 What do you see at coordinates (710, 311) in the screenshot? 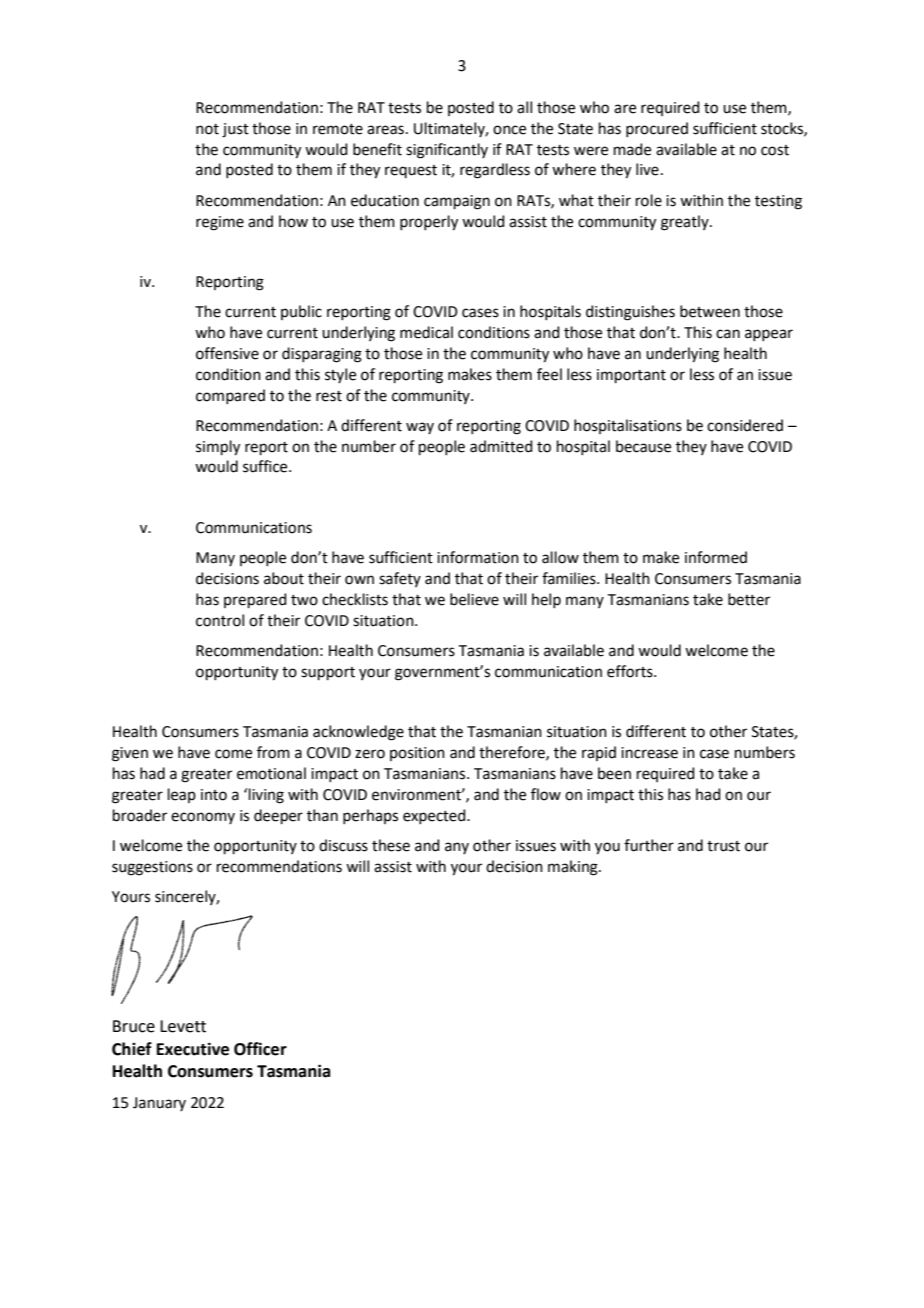
I see `between` at bounding box center [710, 311].
